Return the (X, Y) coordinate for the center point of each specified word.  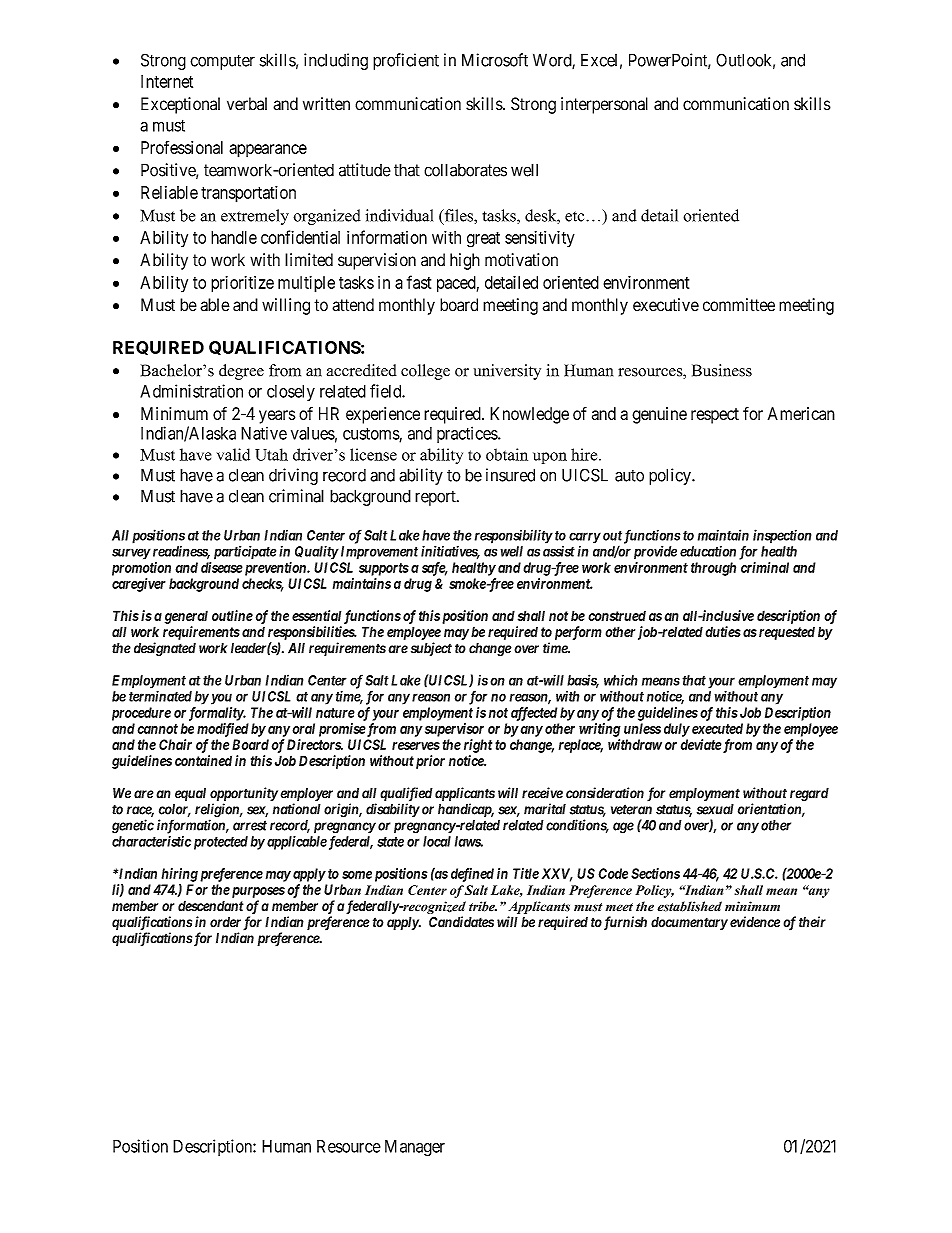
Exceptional (180, 105)
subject (431, 649)
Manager (415, 1148)
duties (723, 631)
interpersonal (604, 105)
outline (232, 615)
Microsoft (495, 60)
